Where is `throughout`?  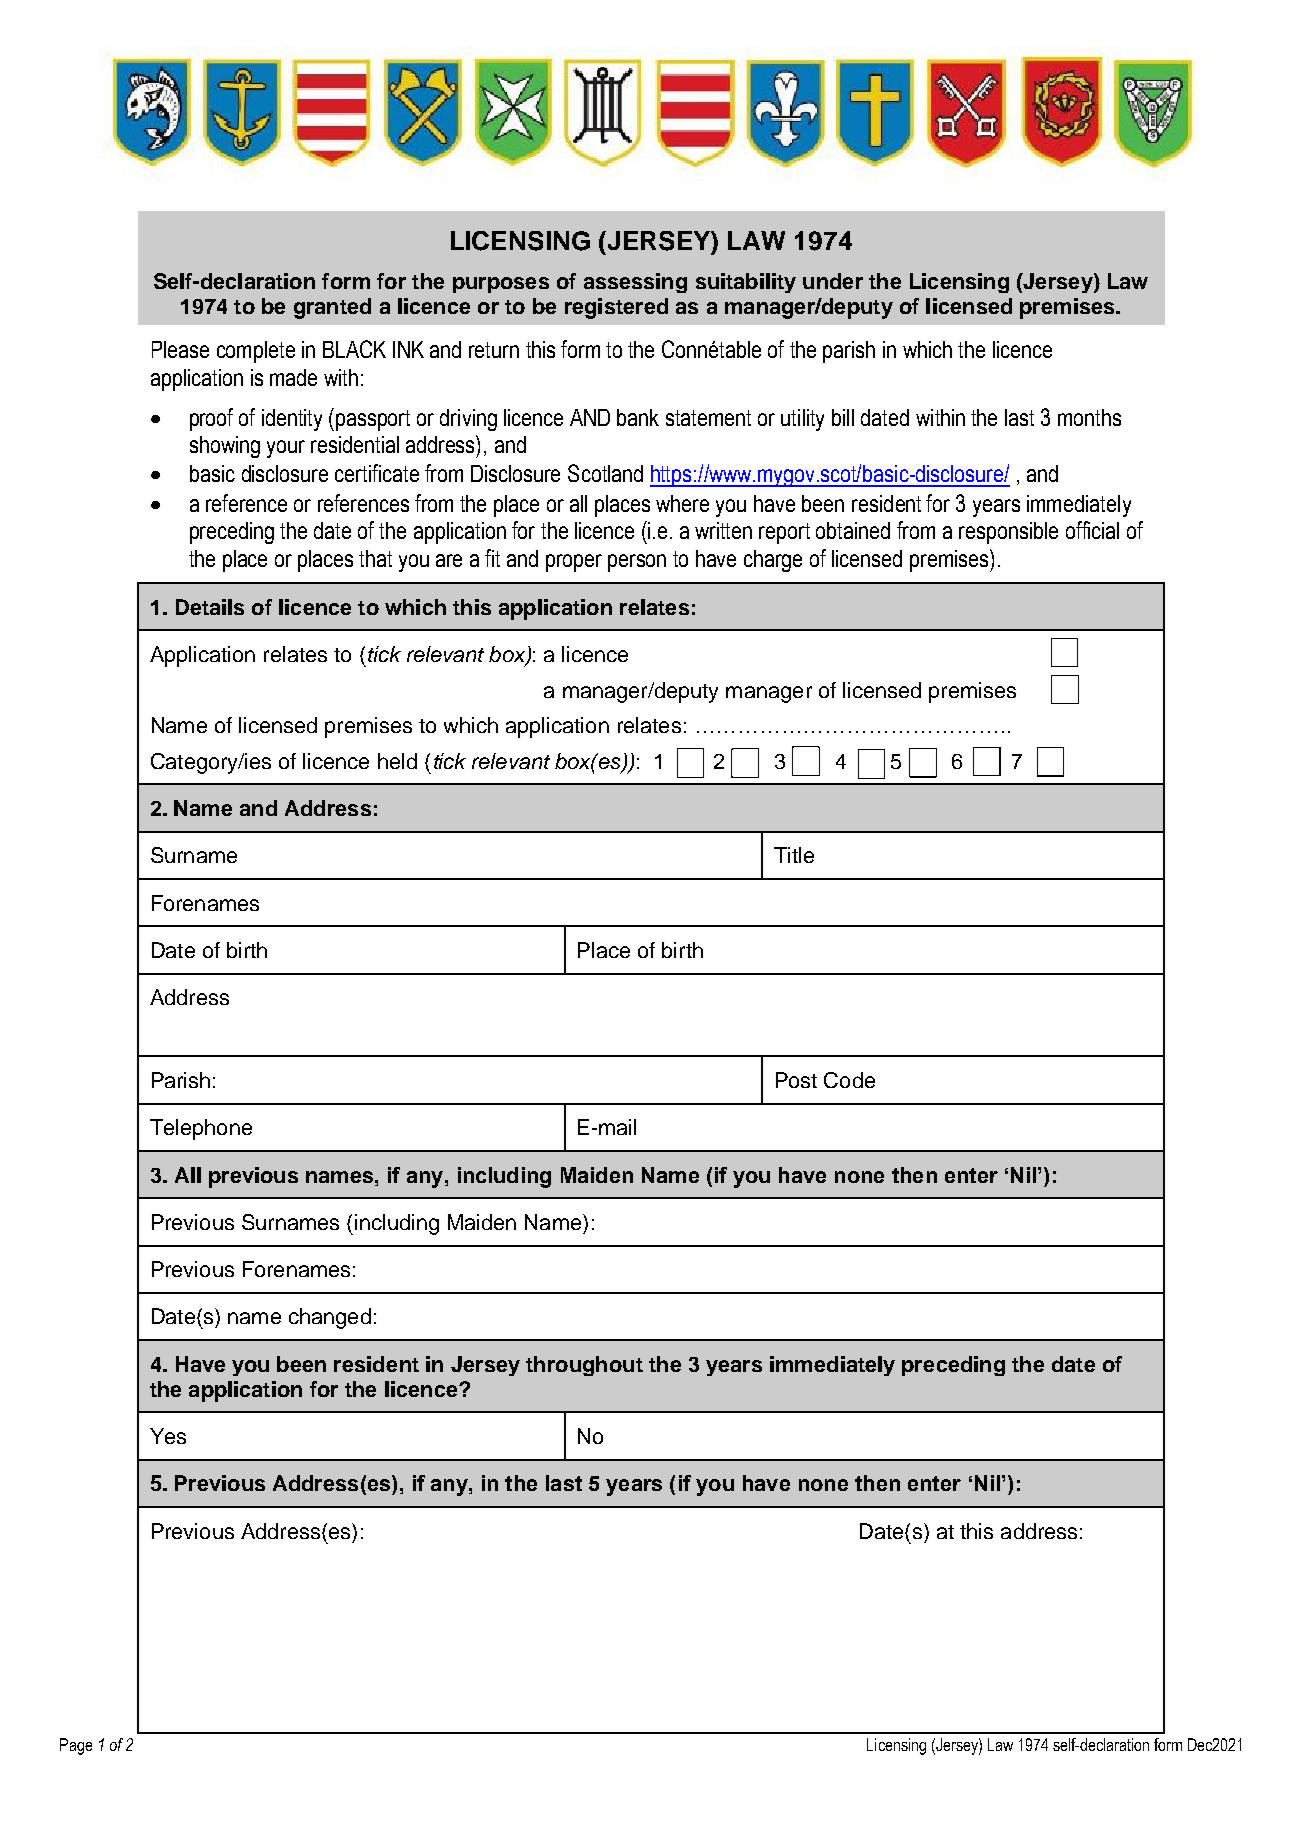
throughout is located at coordinates (584, 1366).
